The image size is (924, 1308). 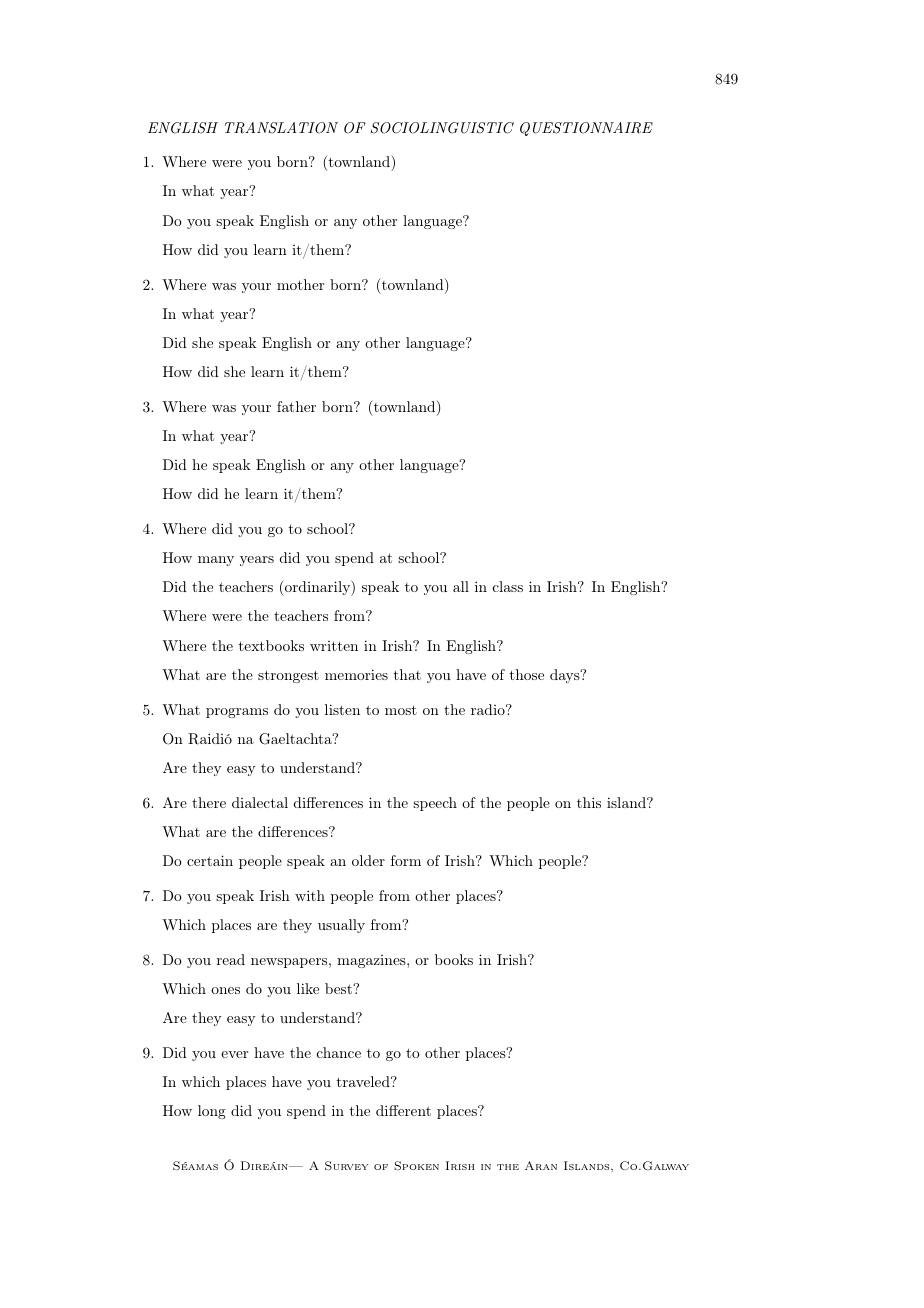 What do you see at coordinates (406, 860) in the screenshot?
I see `form` at bounding box center [406, 860].
